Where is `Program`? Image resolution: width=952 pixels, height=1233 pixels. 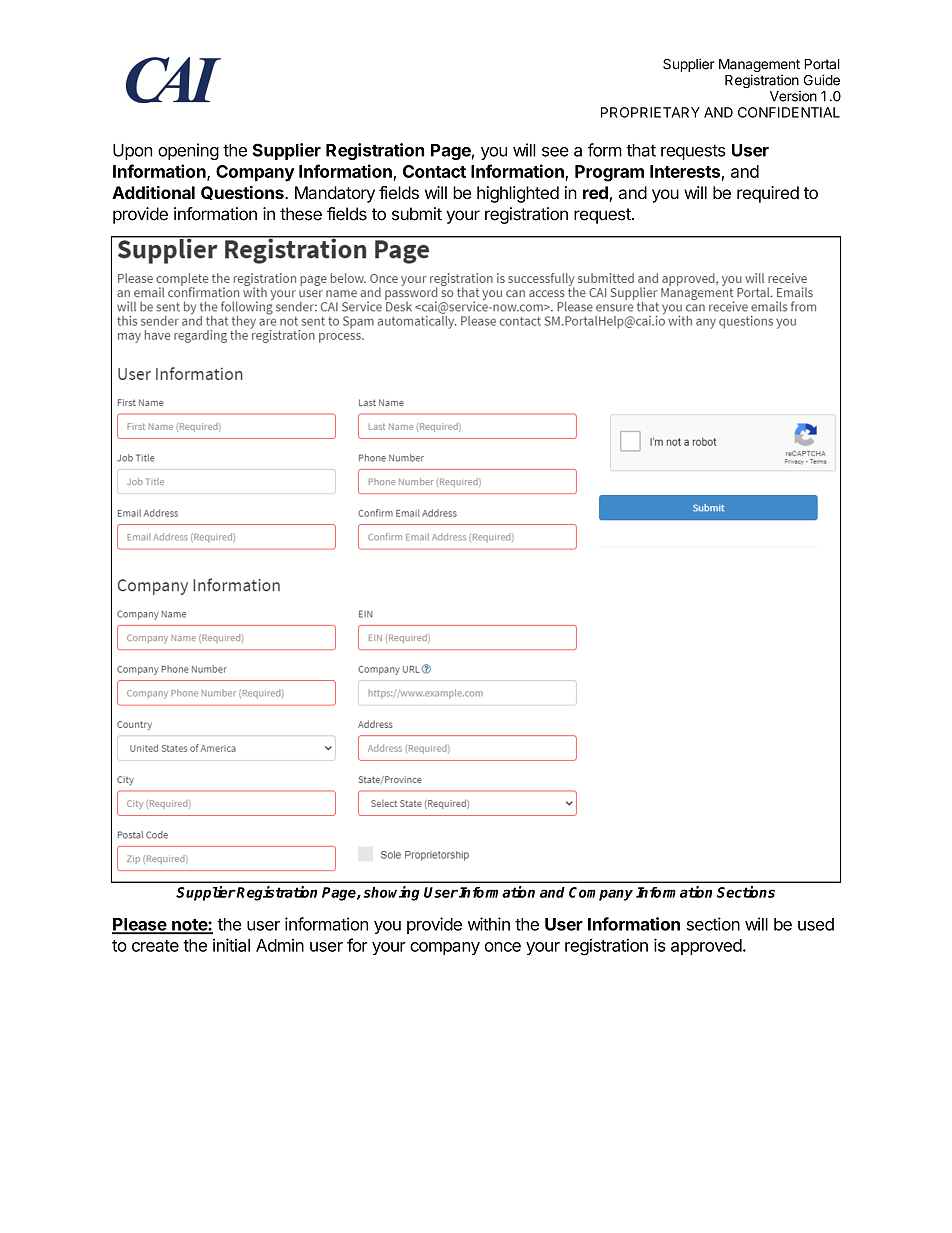
Program is located at coordinates (609, 173).
